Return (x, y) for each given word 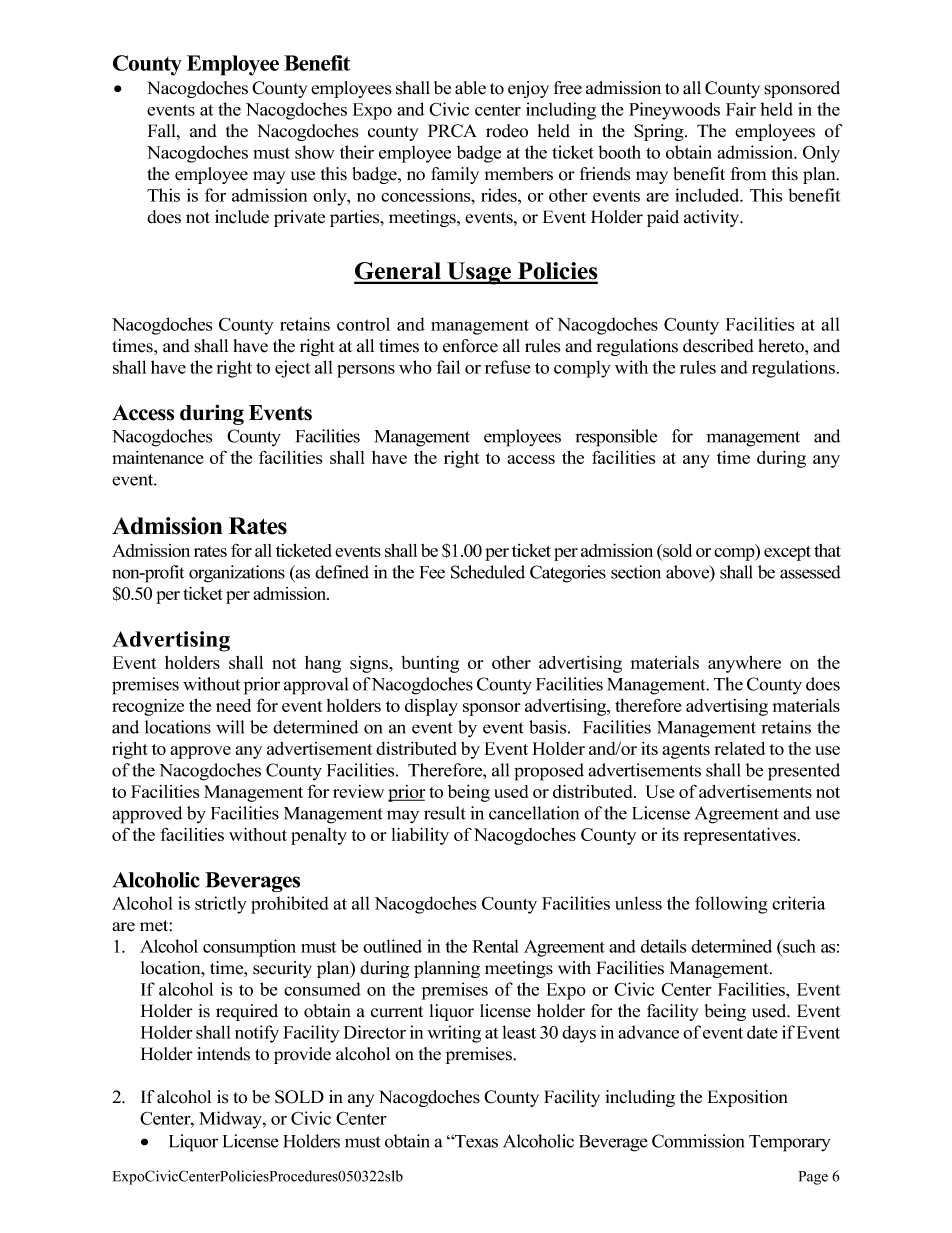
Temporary (790, 1143)
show (315, 152)
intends (223, 1054)
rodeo (507, 131)
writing (454, 1034)
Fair (741, 109)
